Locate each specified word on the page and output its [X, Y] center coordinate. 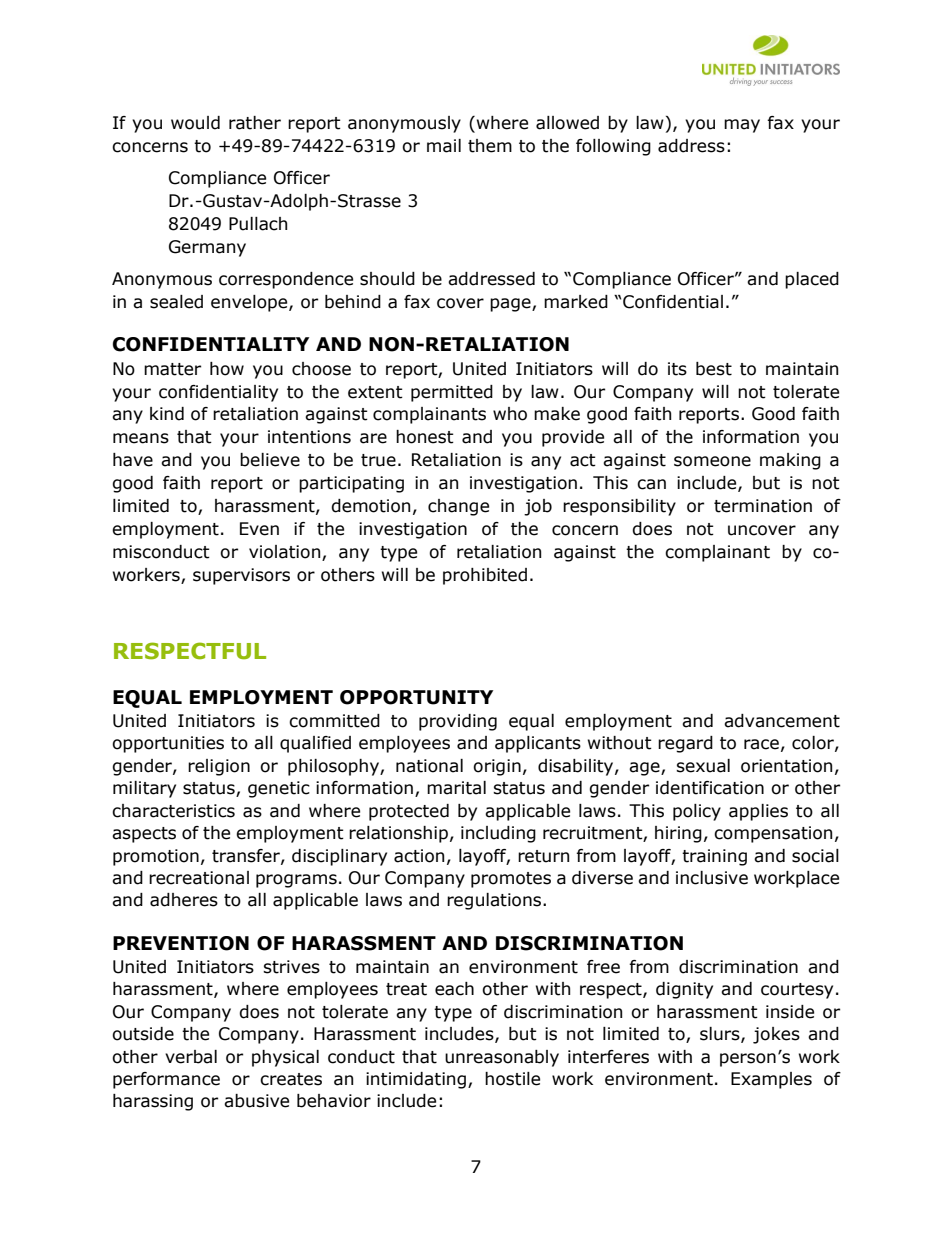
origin [497, 767]
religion [219, 767]
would [195, 123]
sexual [703, 766]
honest [425, 437]
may [742, 126]
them [490, 146]
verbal [191, 1057]
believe [270, 460]
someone [712, 461]
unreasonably [502, 1058]
